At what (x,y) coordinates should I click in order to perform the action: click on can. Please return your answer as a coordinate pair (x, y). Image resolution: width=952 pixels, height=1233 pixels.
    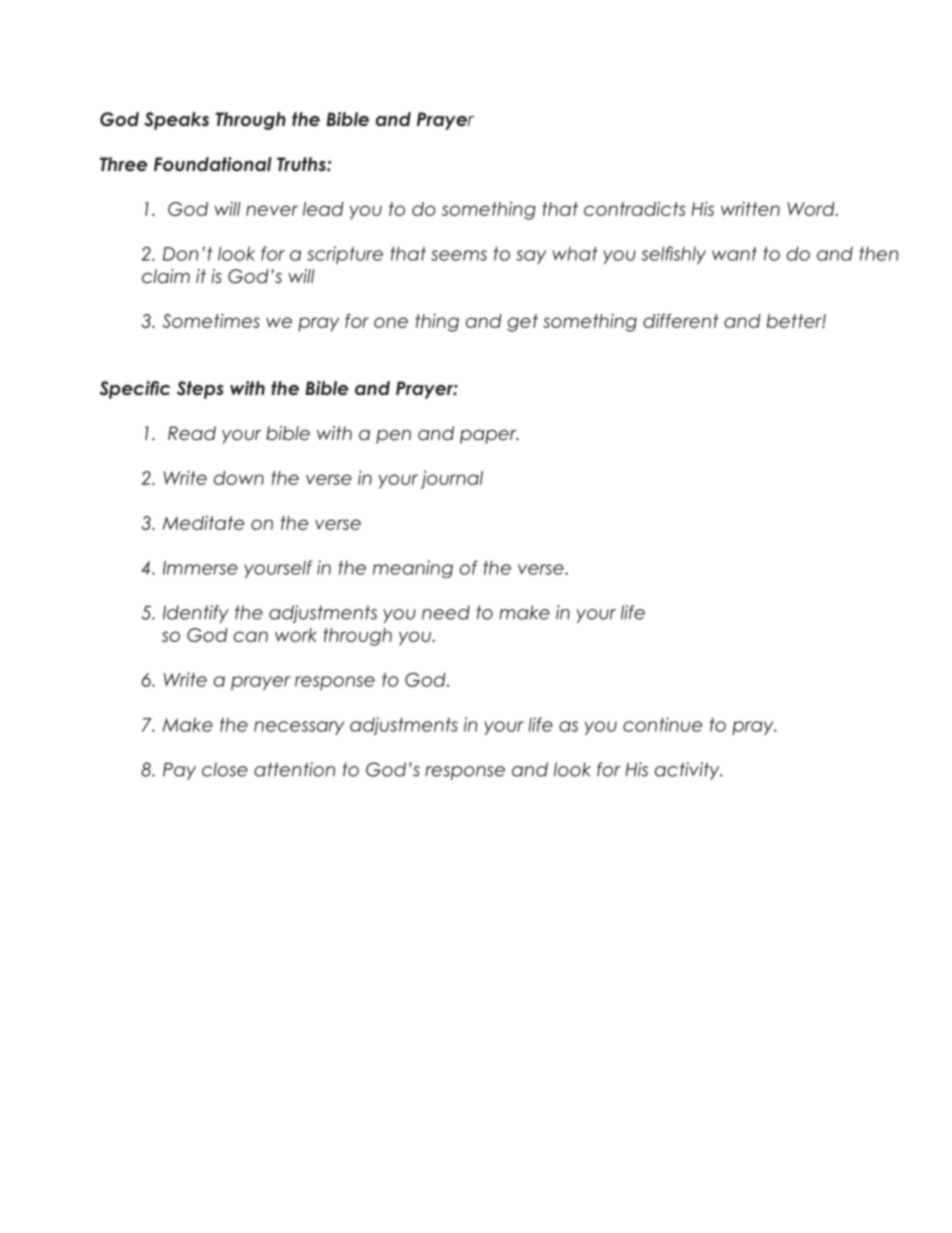
    Looking at the image, I should click on (251, 636).
